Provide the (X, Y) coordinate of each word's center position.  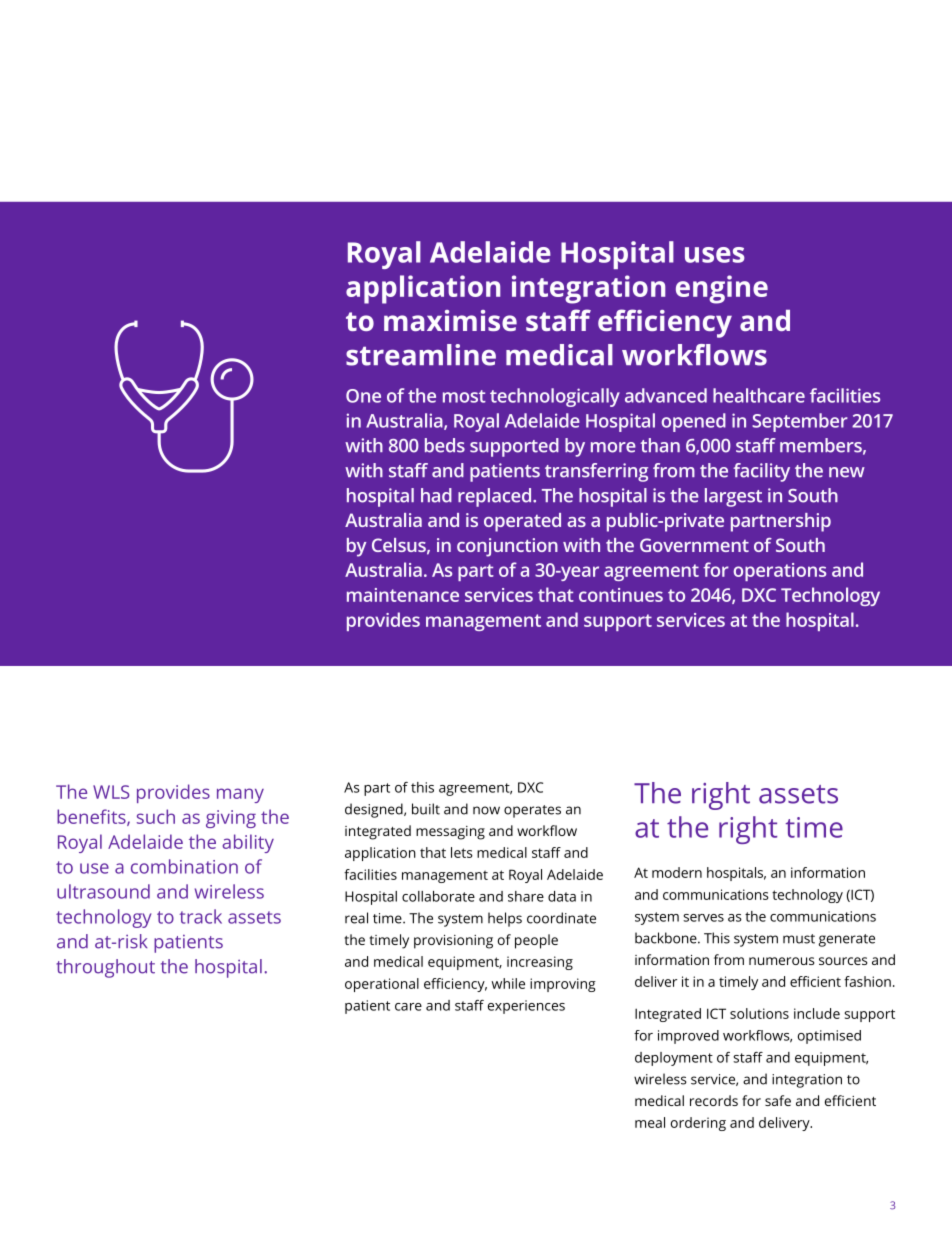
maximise (450, 320)
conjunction (507, 547)
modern (677, 872)
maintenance (403, 595)
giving (231, 819)
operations (780, 572)
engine (722, 289)
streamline (421, 355)
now (486, 810)
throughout (105, 968)
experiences (526, 1007)
